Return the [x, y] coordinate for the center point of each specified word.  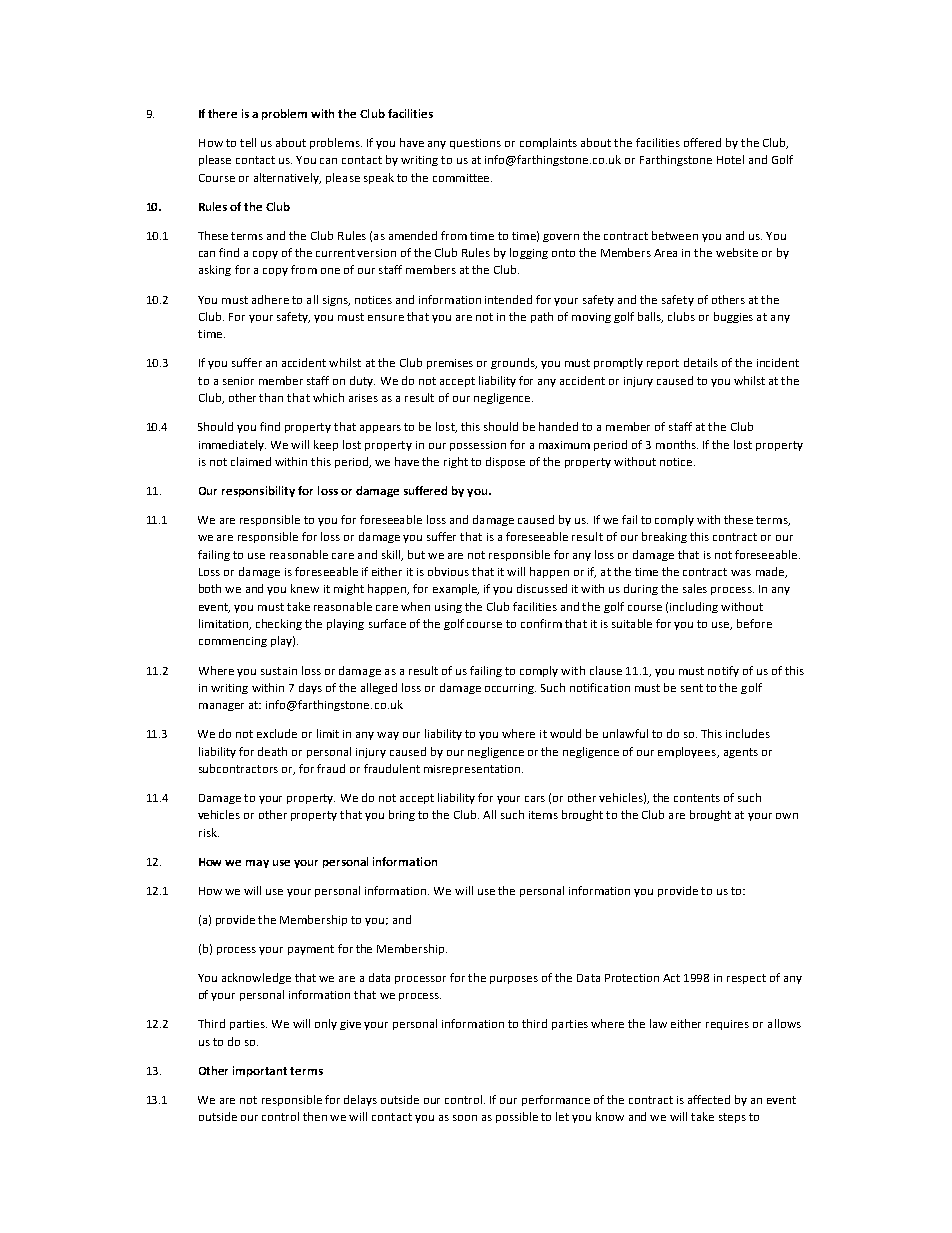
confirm [541, 623]
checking [279, 624]
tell [248, 142]
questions [475, 144]
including [694, 607]
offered [702, 142]
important [260, 1071]
